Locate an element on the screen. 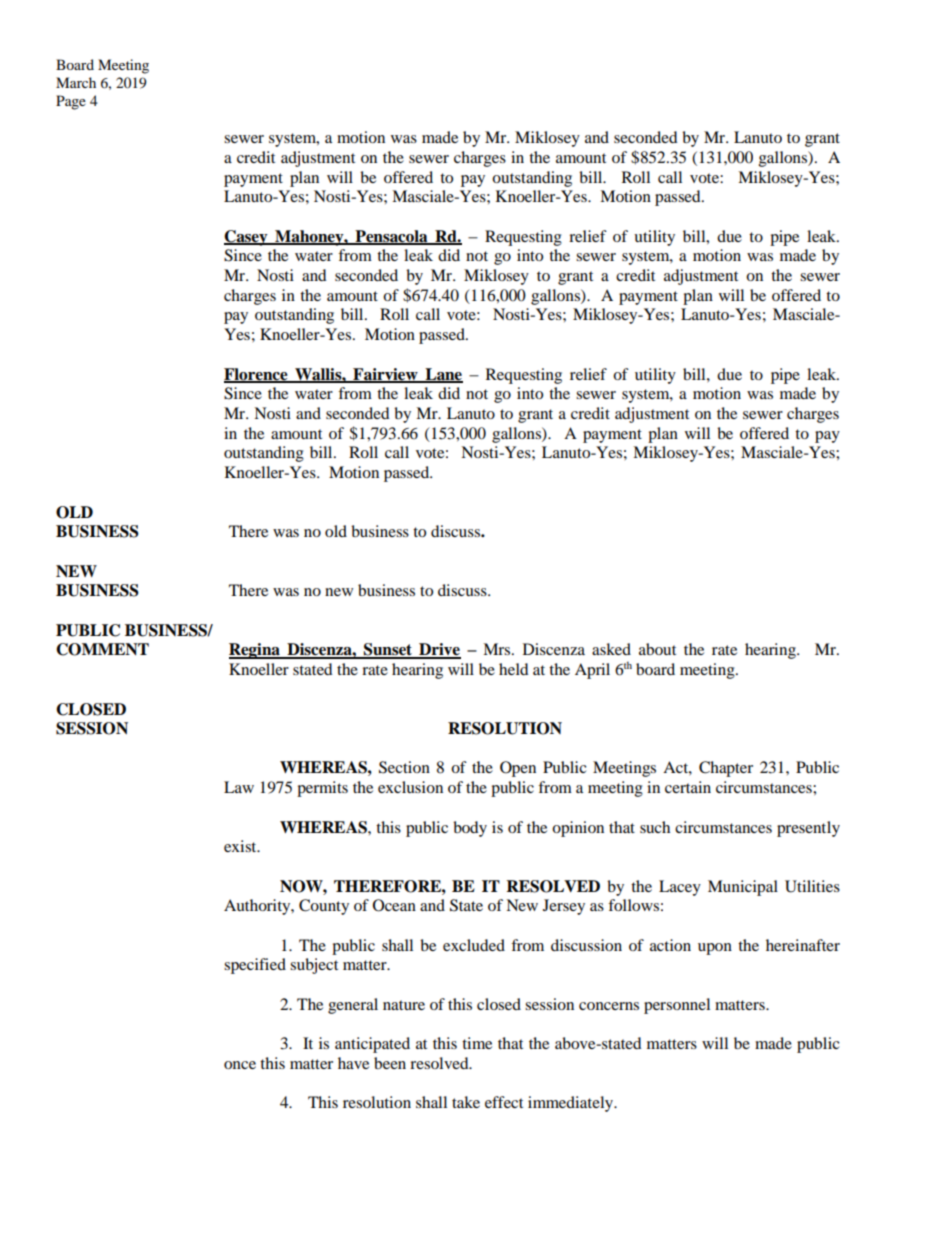  Law is located at coordinates (239, 787).
